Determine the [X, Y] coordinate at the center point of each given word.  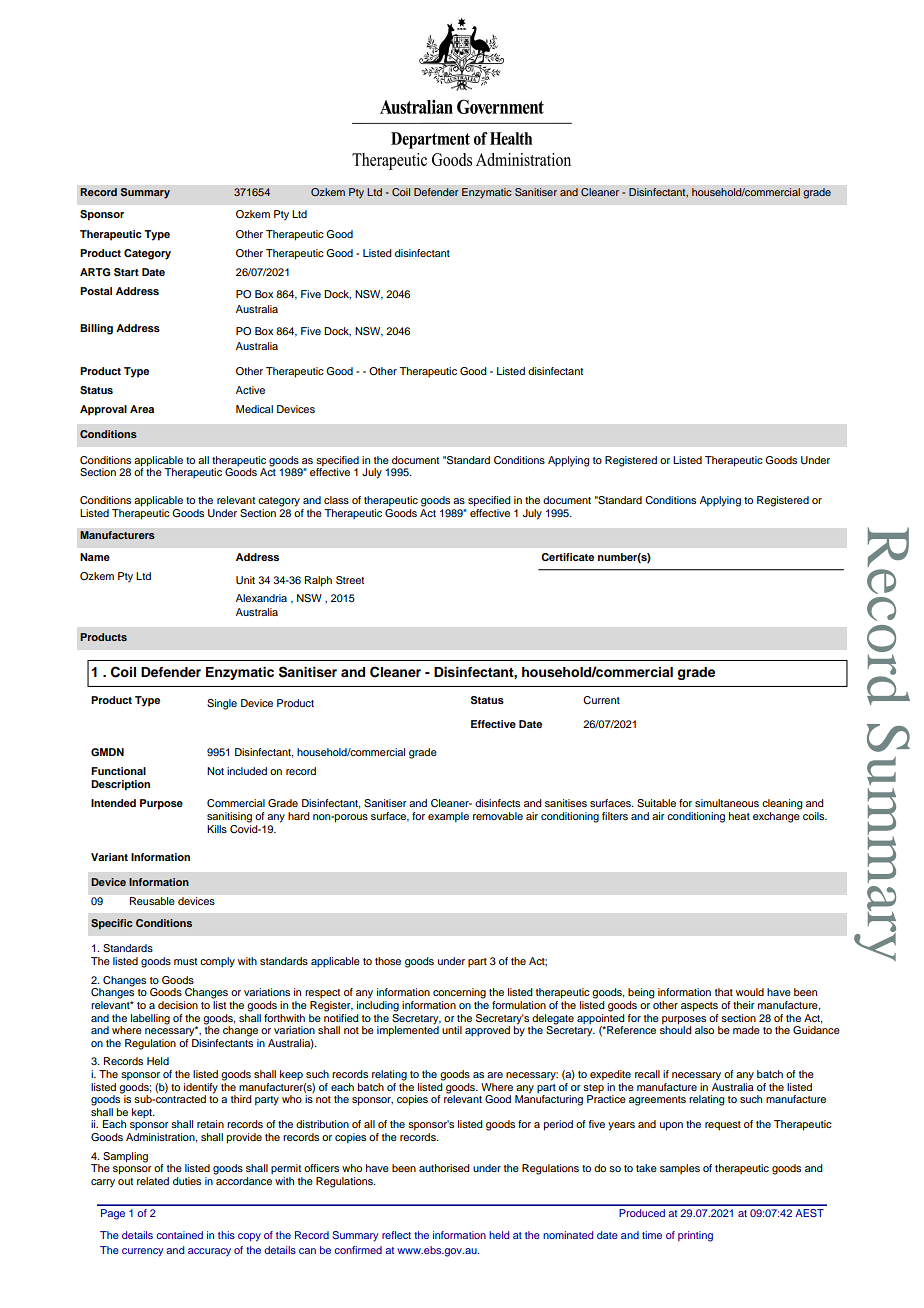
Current [601, 700]
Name [95, 557]
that [724, 992]
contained [180, 1235]
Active [250, 390]
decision [178, 1005]
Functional [118, 771]
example [448, 817]
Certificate [567, 557]
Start [126, 272]
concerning [459, 993]
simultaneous [727, 803]
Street [350, 580]
